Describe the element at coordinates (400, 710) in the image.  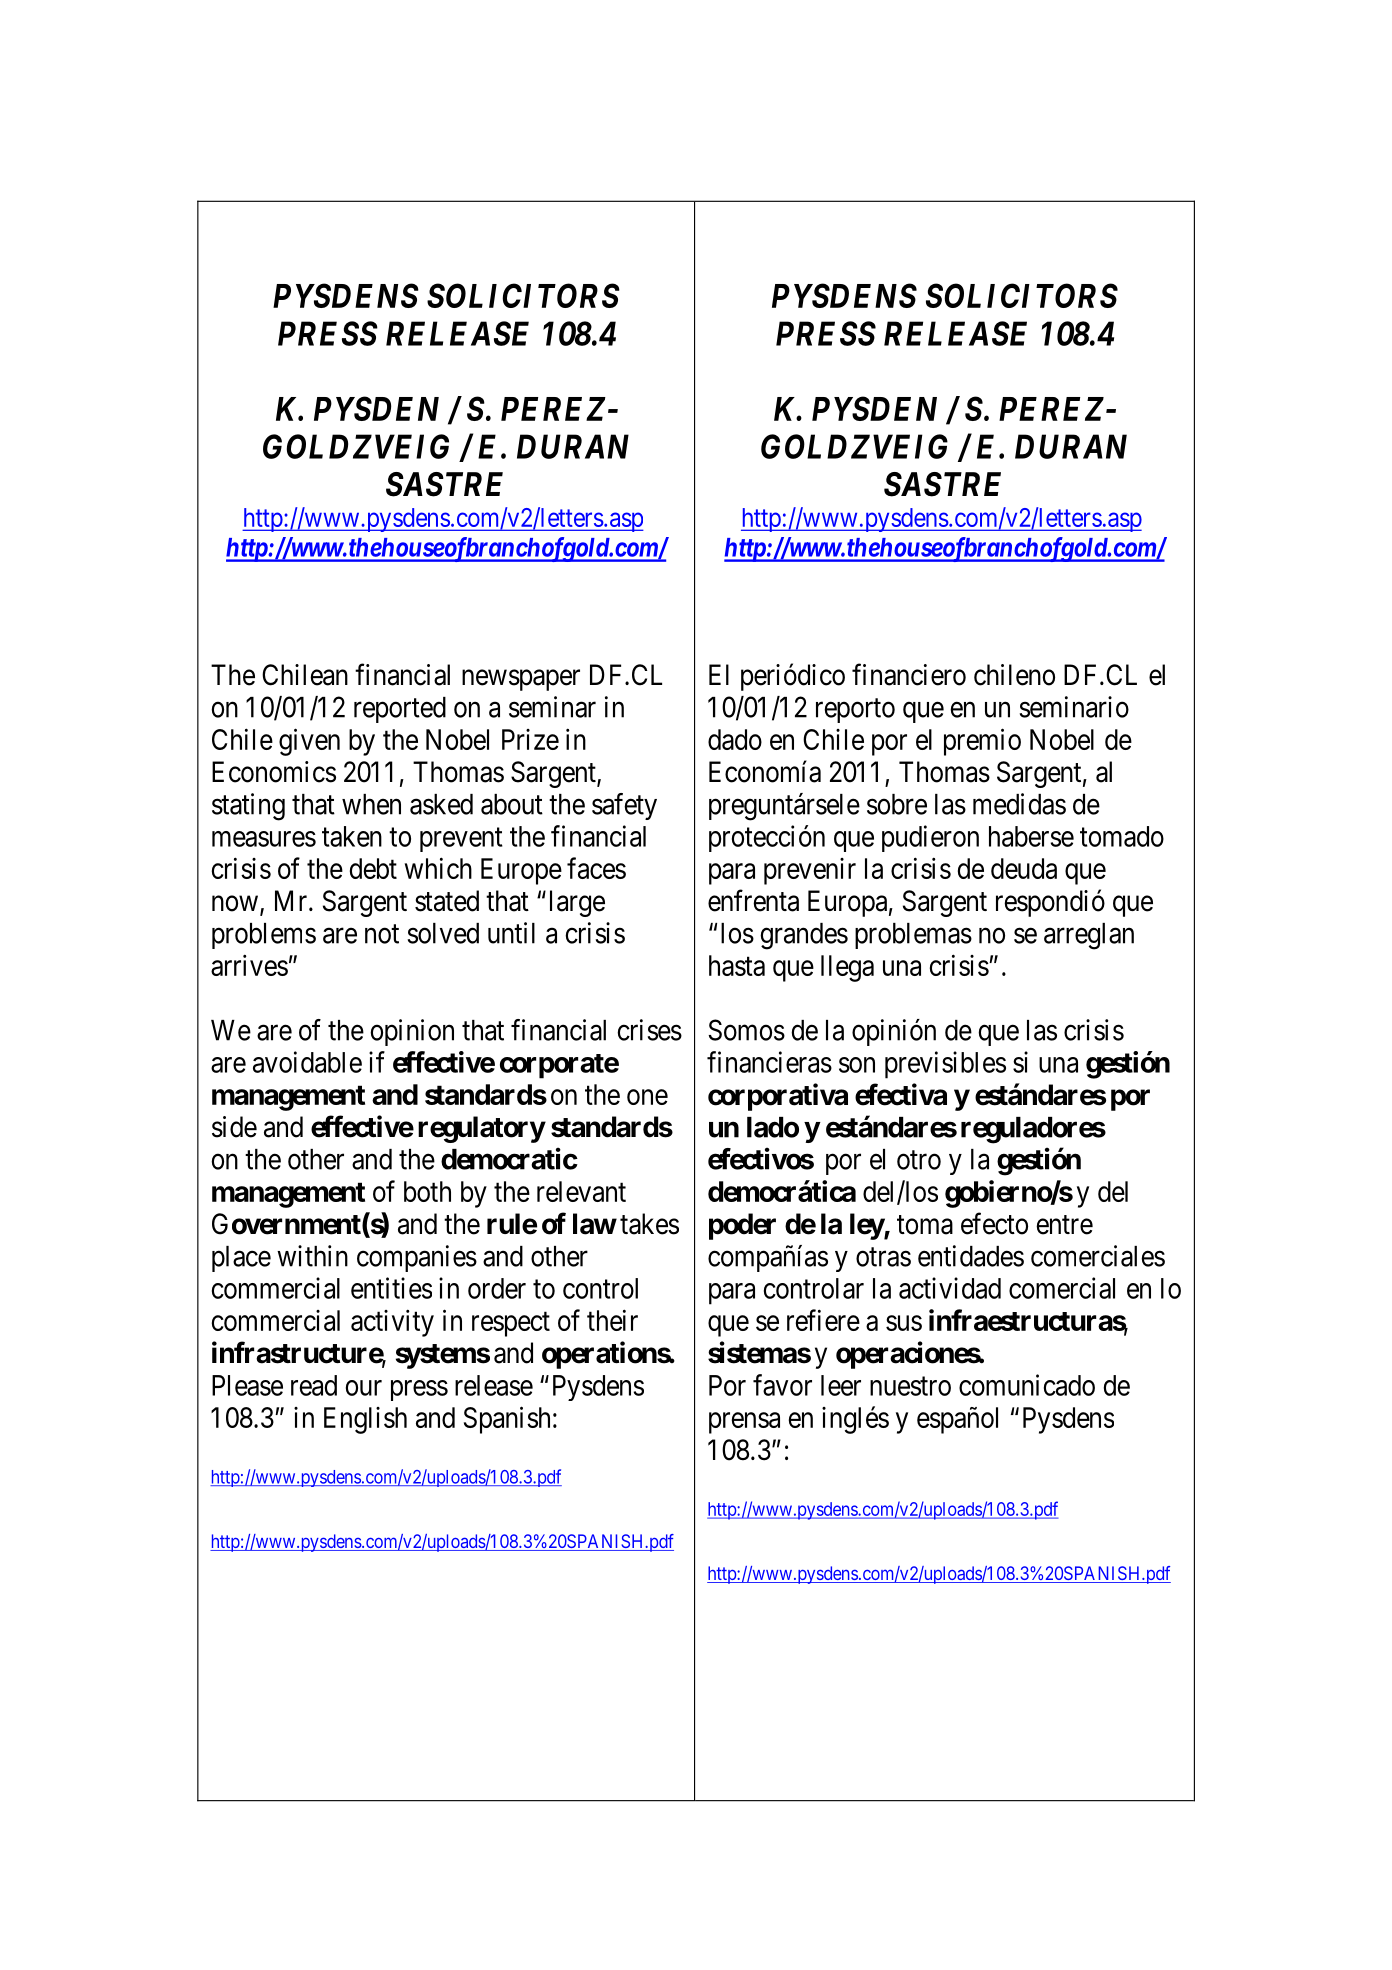
I see `reported` at that location.
